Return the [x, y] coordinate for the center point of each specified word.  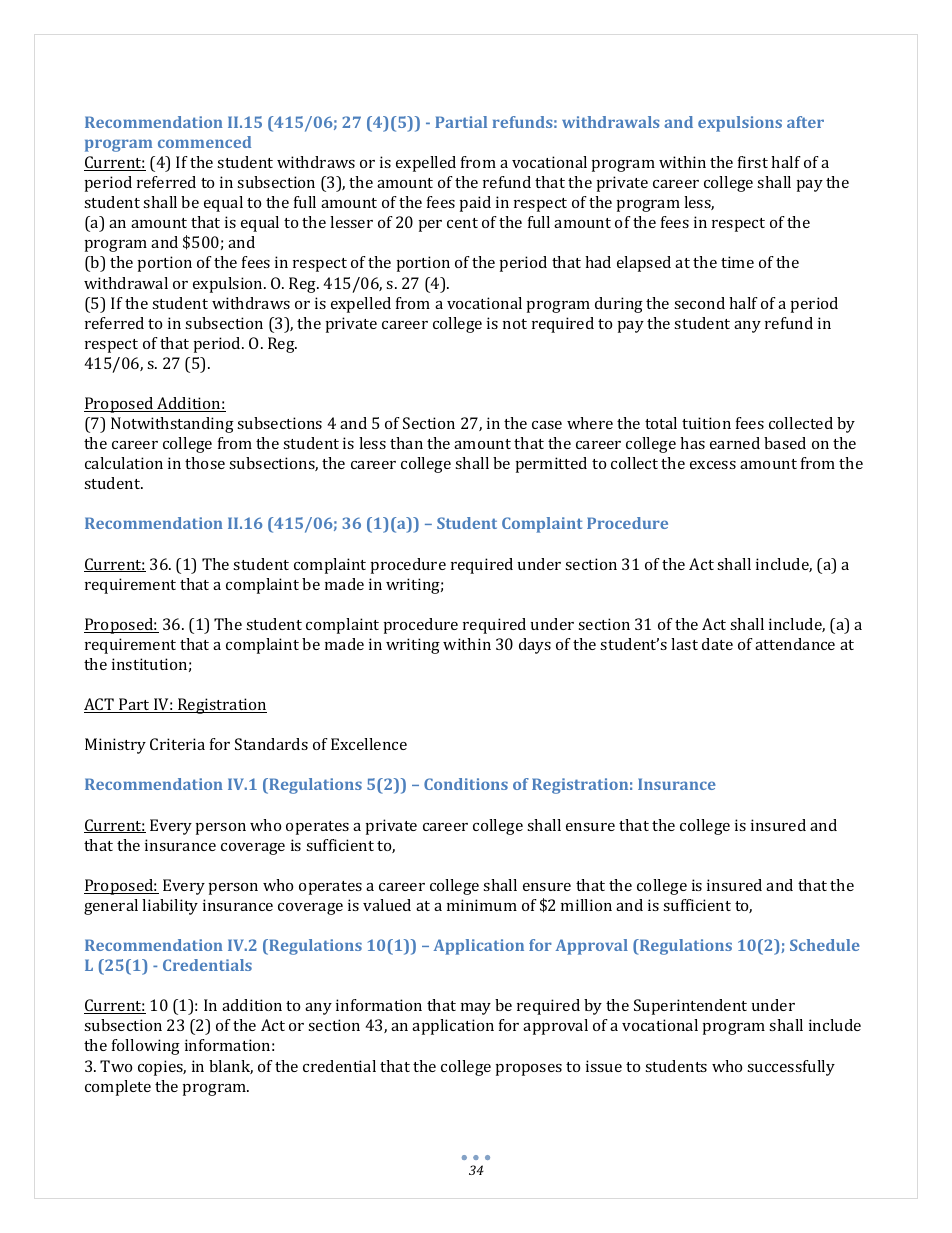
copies [162, 1068]
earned [735, 443]
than [406, 443]
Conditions [466, 784]
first [753, 162]
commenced [204, 142]
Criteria [177, 744]
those [205, 463]
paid [475, 204]
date [717, 644]
